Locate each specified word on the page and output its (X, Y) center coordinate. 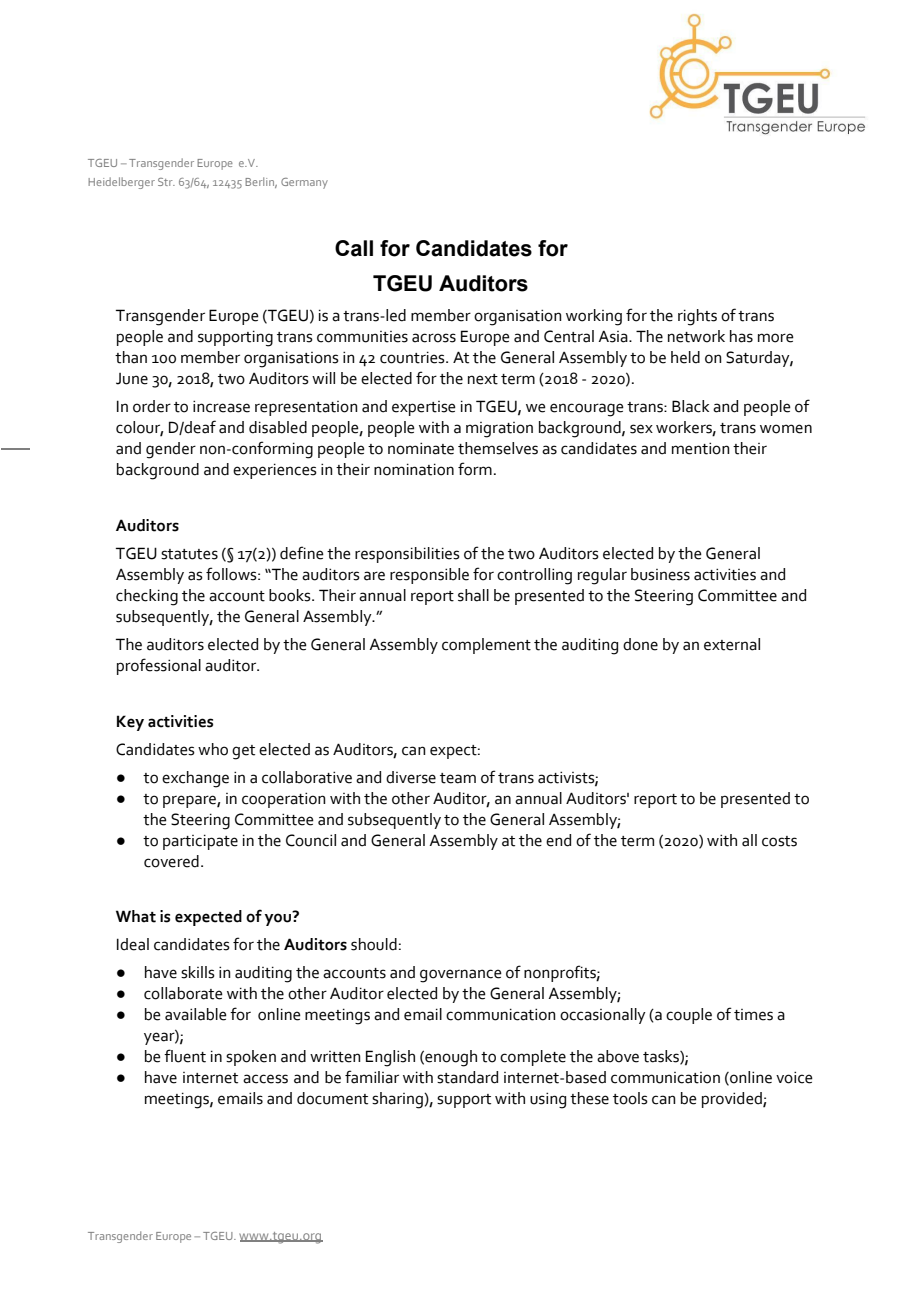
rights (697, 317)
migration (499, 430)
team (458, 778)
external (732, 644)
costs (779, 841)
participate (200, 842)
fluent (185, 1056)
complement (486, 646)
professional (159, 666)
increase (221, 406)
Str (166, 182)
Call (354, 248)
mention (701, 448)
